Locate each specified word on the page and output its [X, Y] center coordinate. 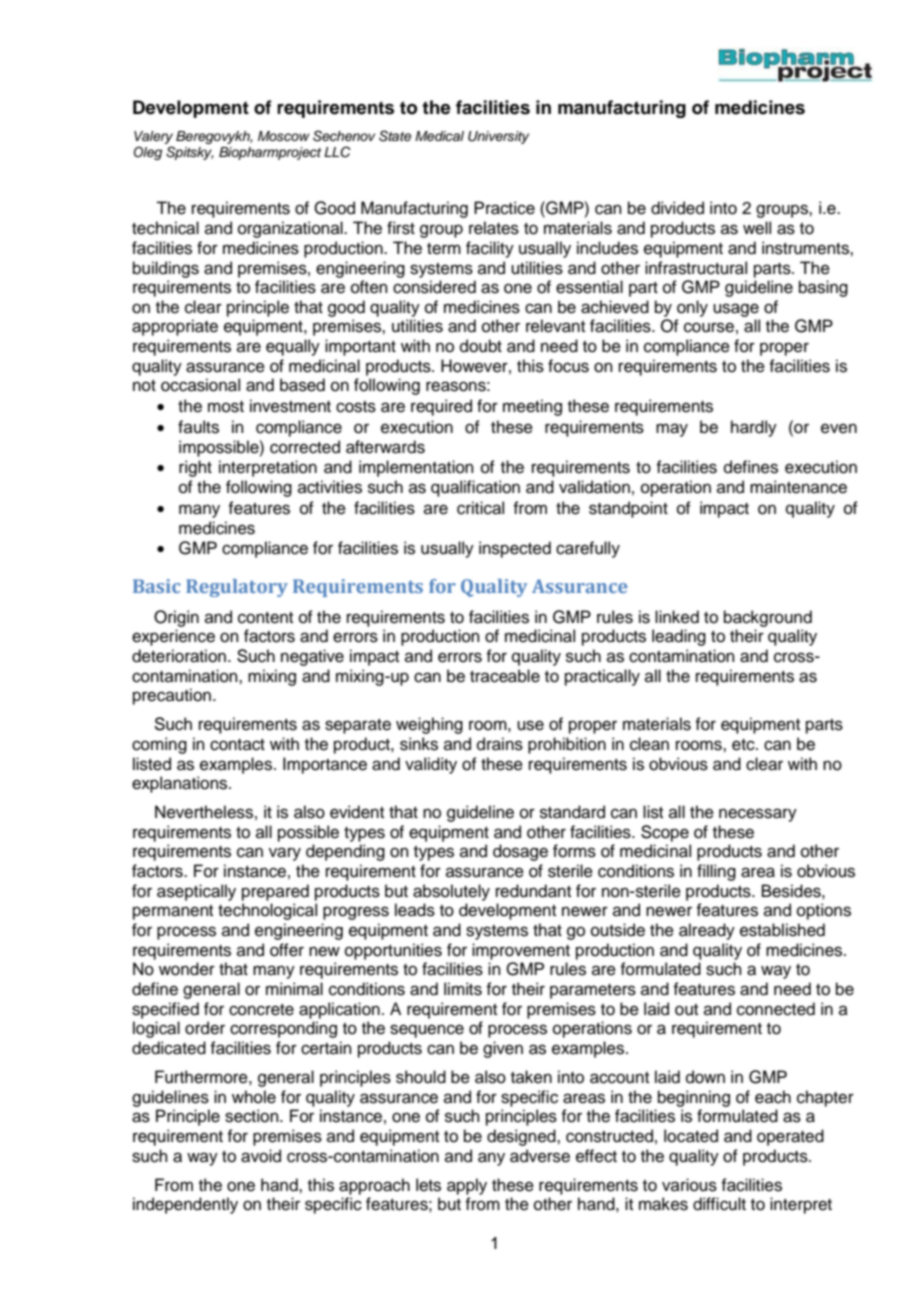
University [498, 137]
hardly [754, 428]
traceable [505, 676]
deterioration [179, 656]
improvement [521, 951]
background [768, 618]
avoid [261, 1156]
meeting [532, 407]
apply [467, 1186]
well [757, 228]
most [226, 407]
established [782, 930]
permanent [173, 912]
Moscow [284, 136]
